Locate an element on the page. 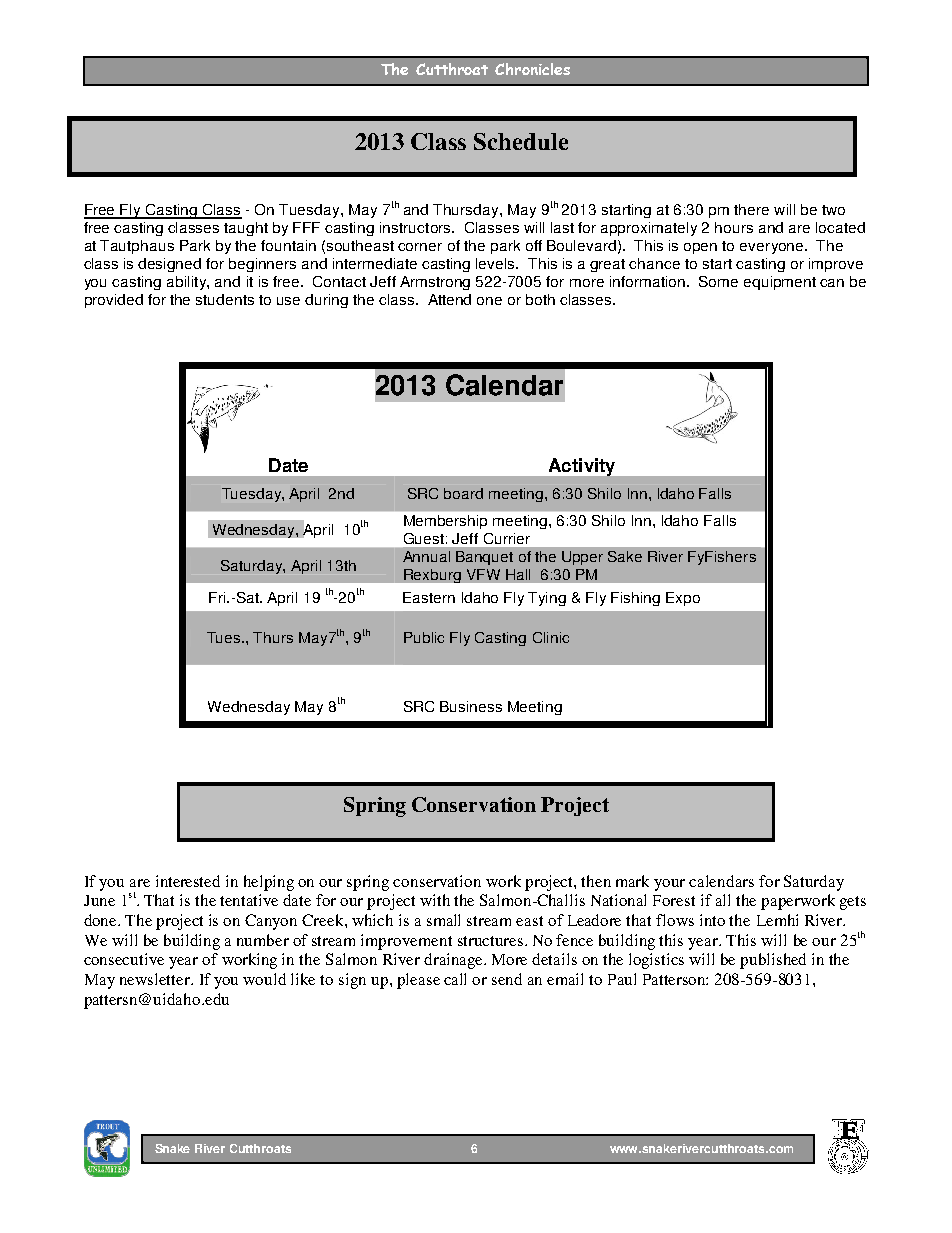 Image resolution: width=952 pixels, height=1233 pixels. equipment is located at coordinates (780, 283).
